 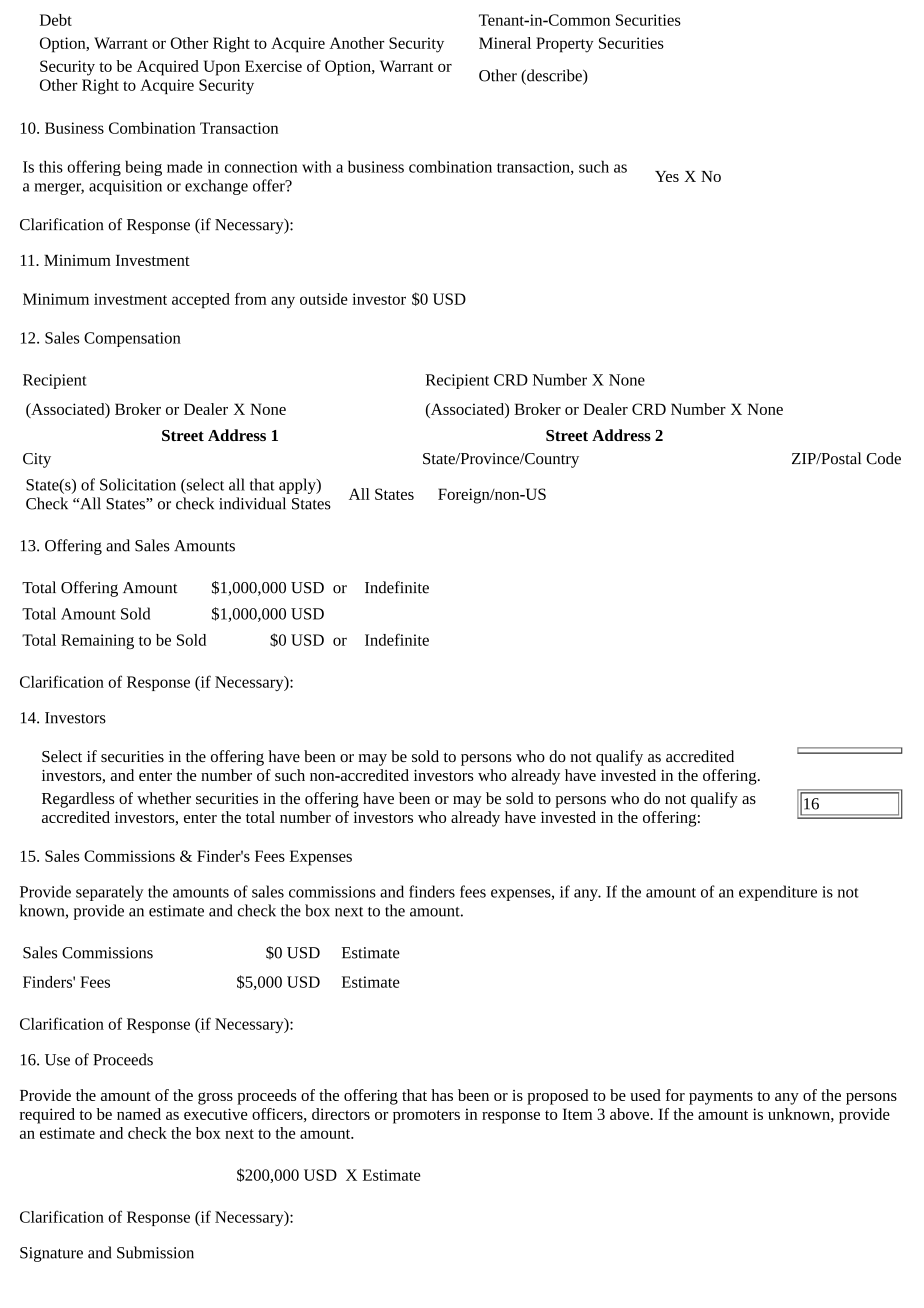 What do you see at coordinates (164, 798) in the page?
I see `whether` at bounding box center [164, 798].
